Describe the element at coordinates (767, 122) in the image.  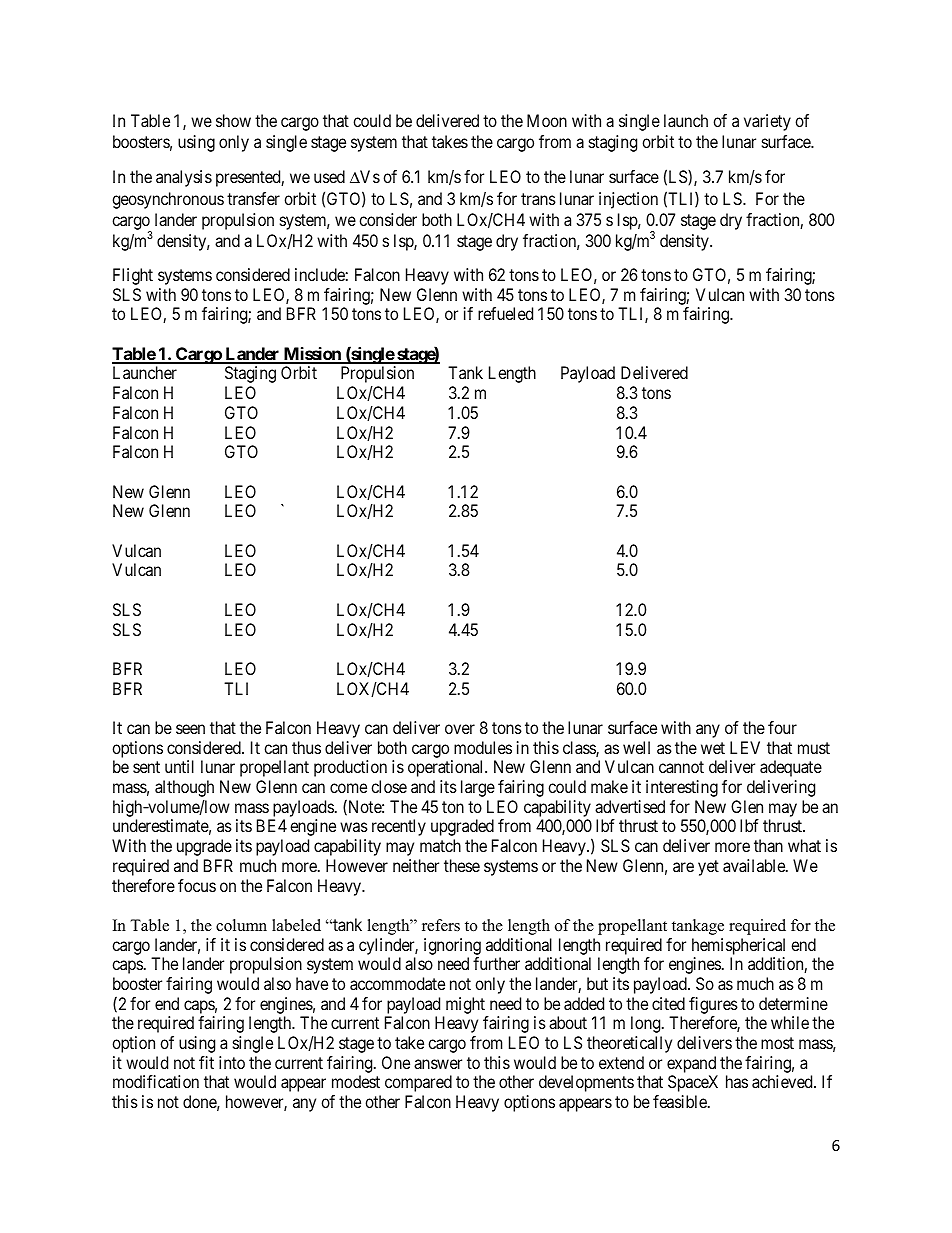
I see `variety` at that location.
